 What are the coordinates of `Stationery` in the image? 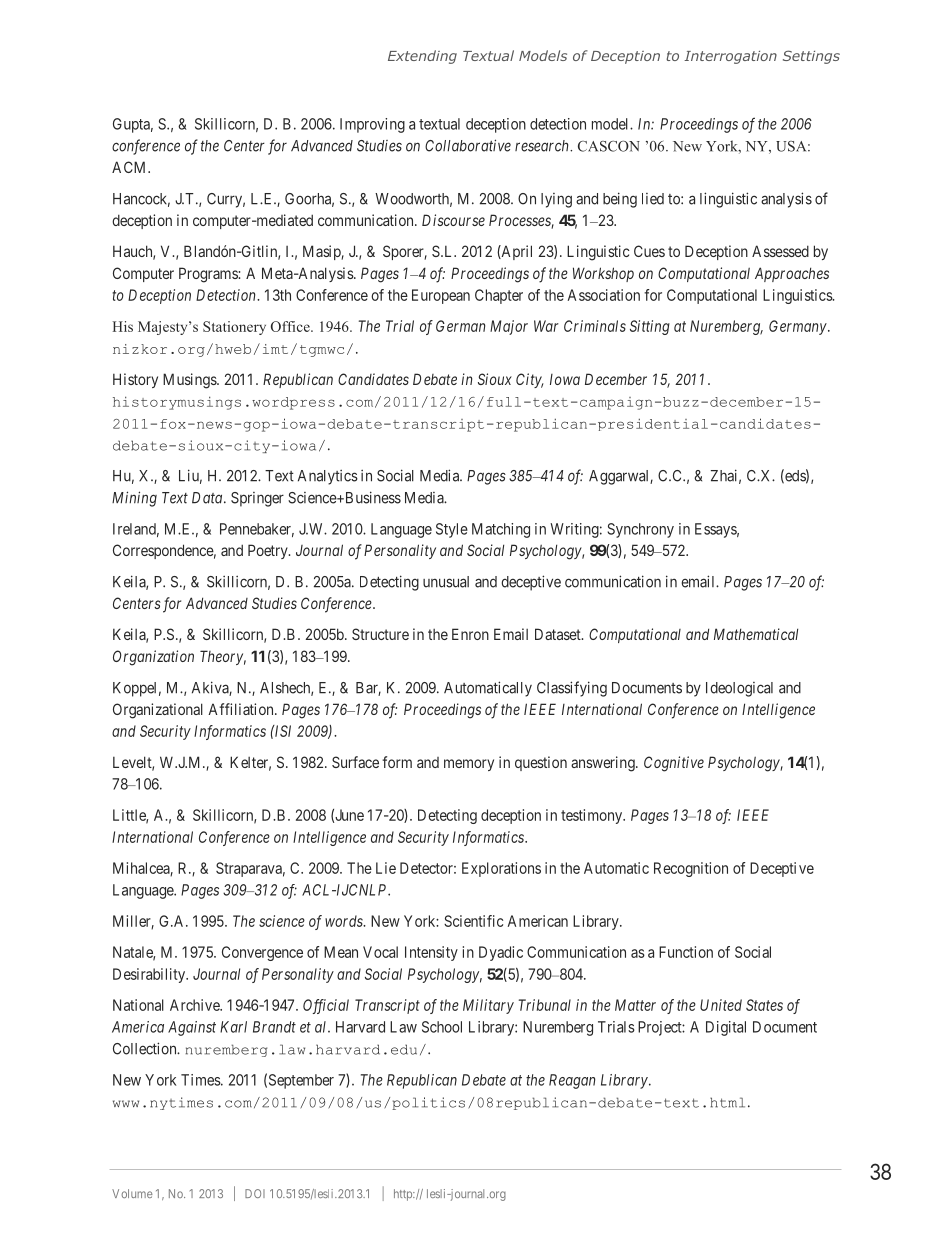 It's located at (234, 328).
